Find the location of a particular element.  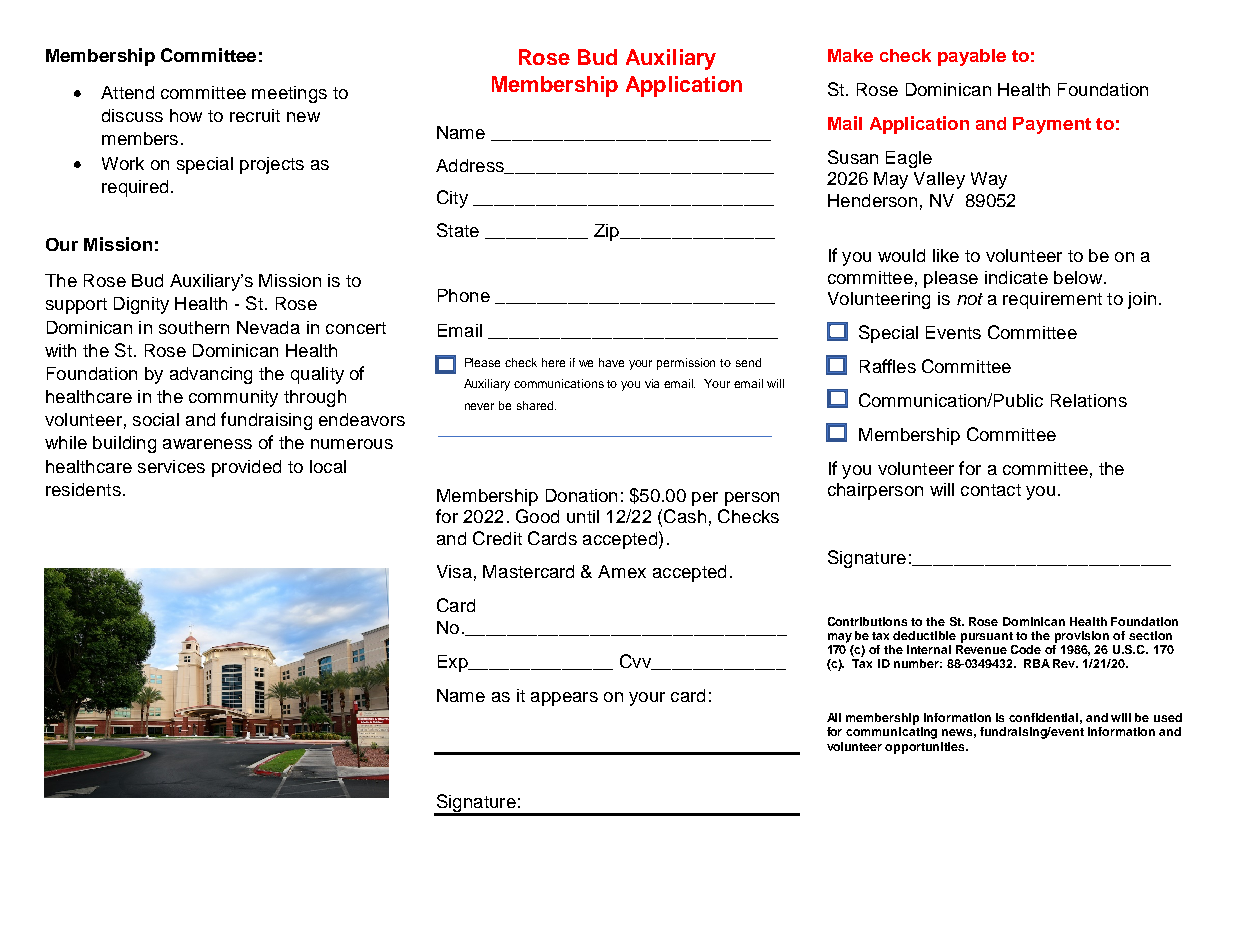

Relations is located at coordinates (1089, 400).
